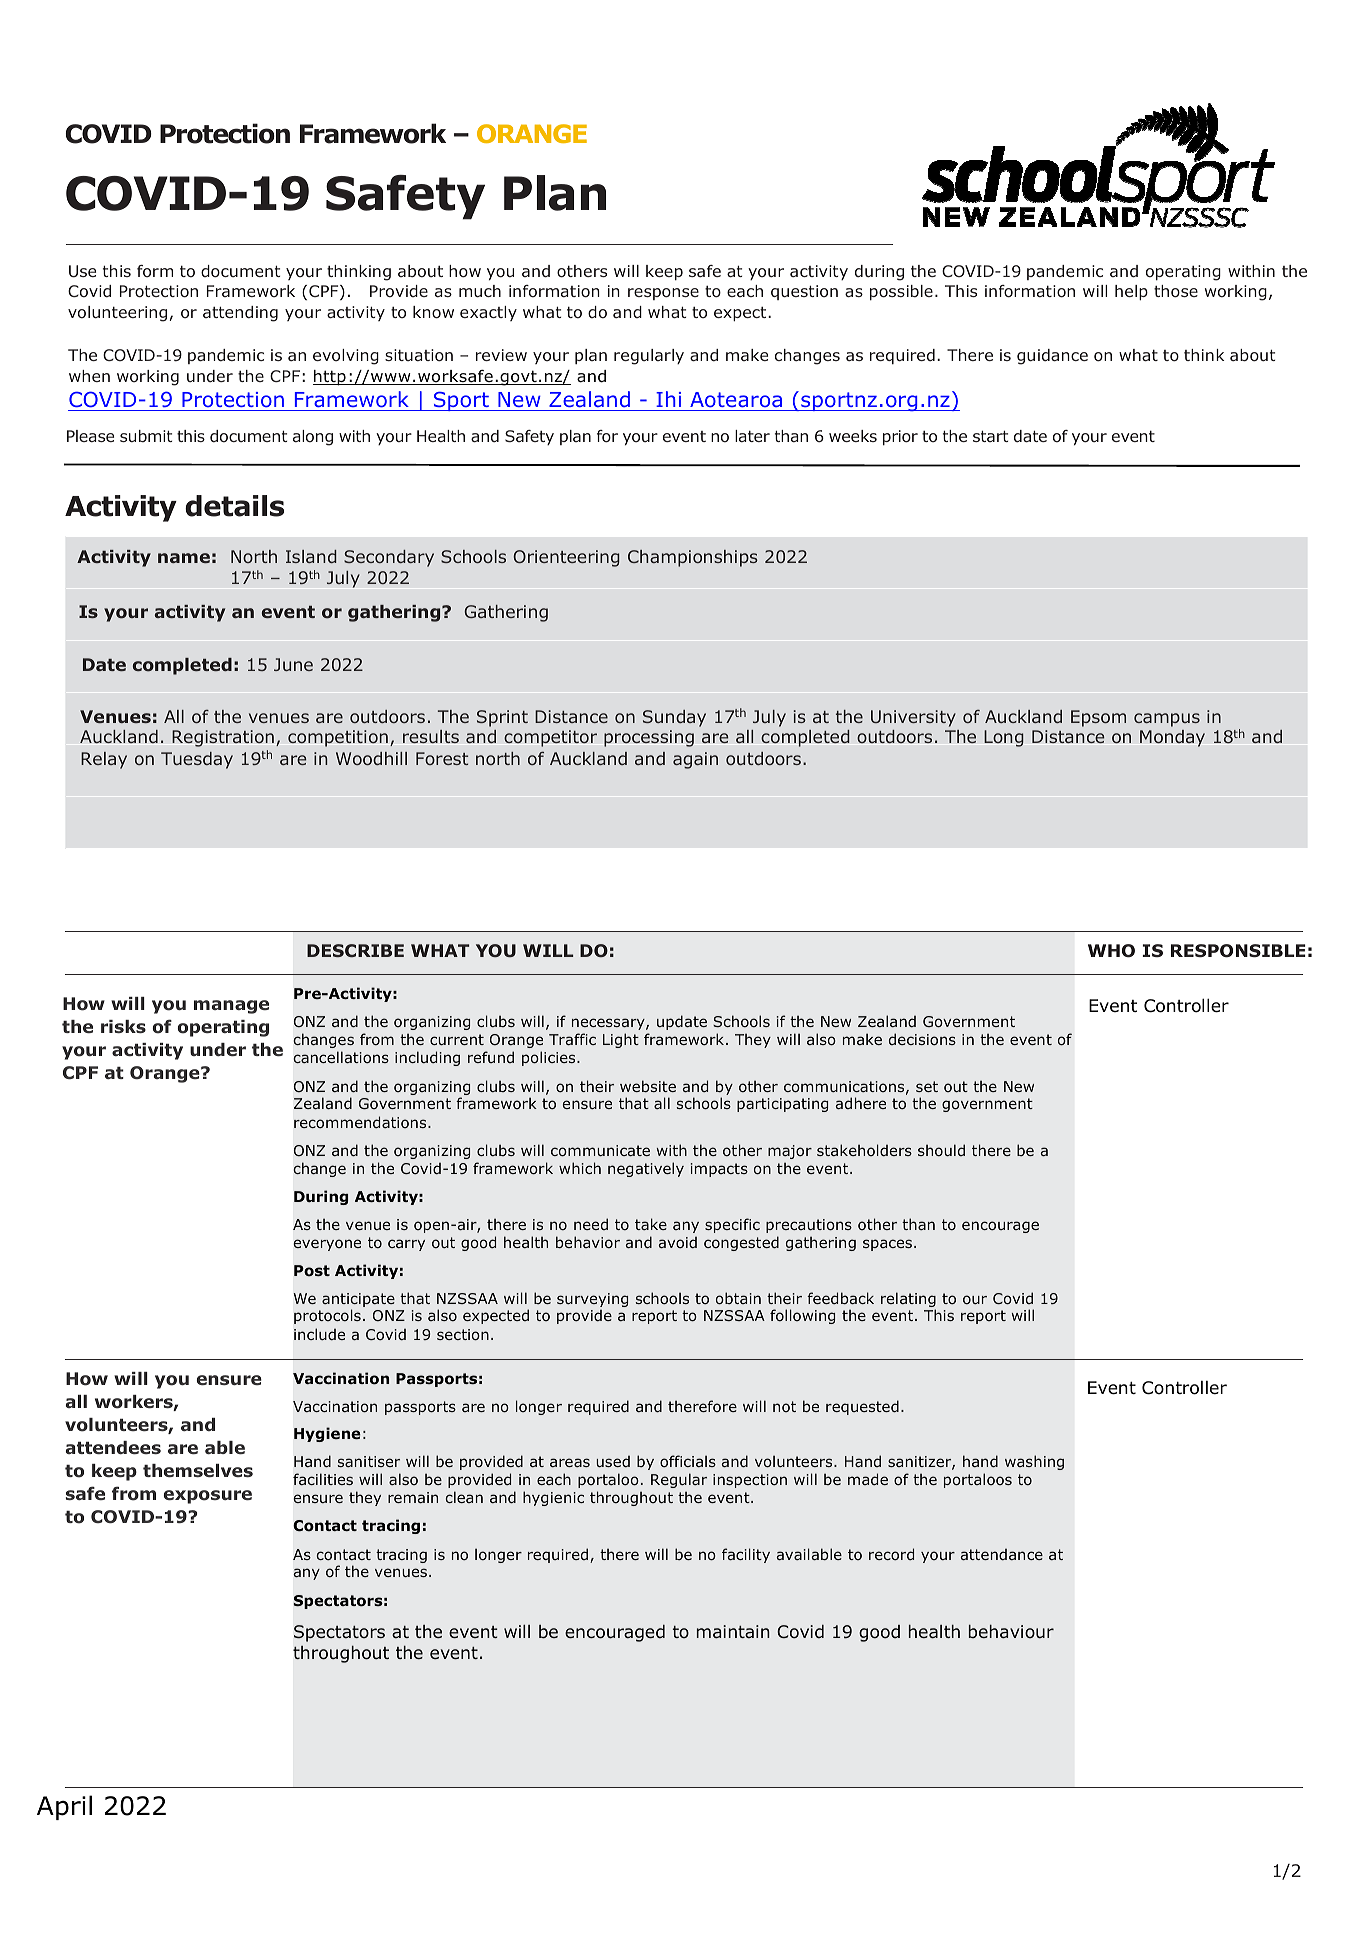 Image resolution: width=1367 pixels, height=1934 pixels. What do you see at coordinates (1052, 357) in the page?
I see `guidance` at bounding box center [1052, 357].
